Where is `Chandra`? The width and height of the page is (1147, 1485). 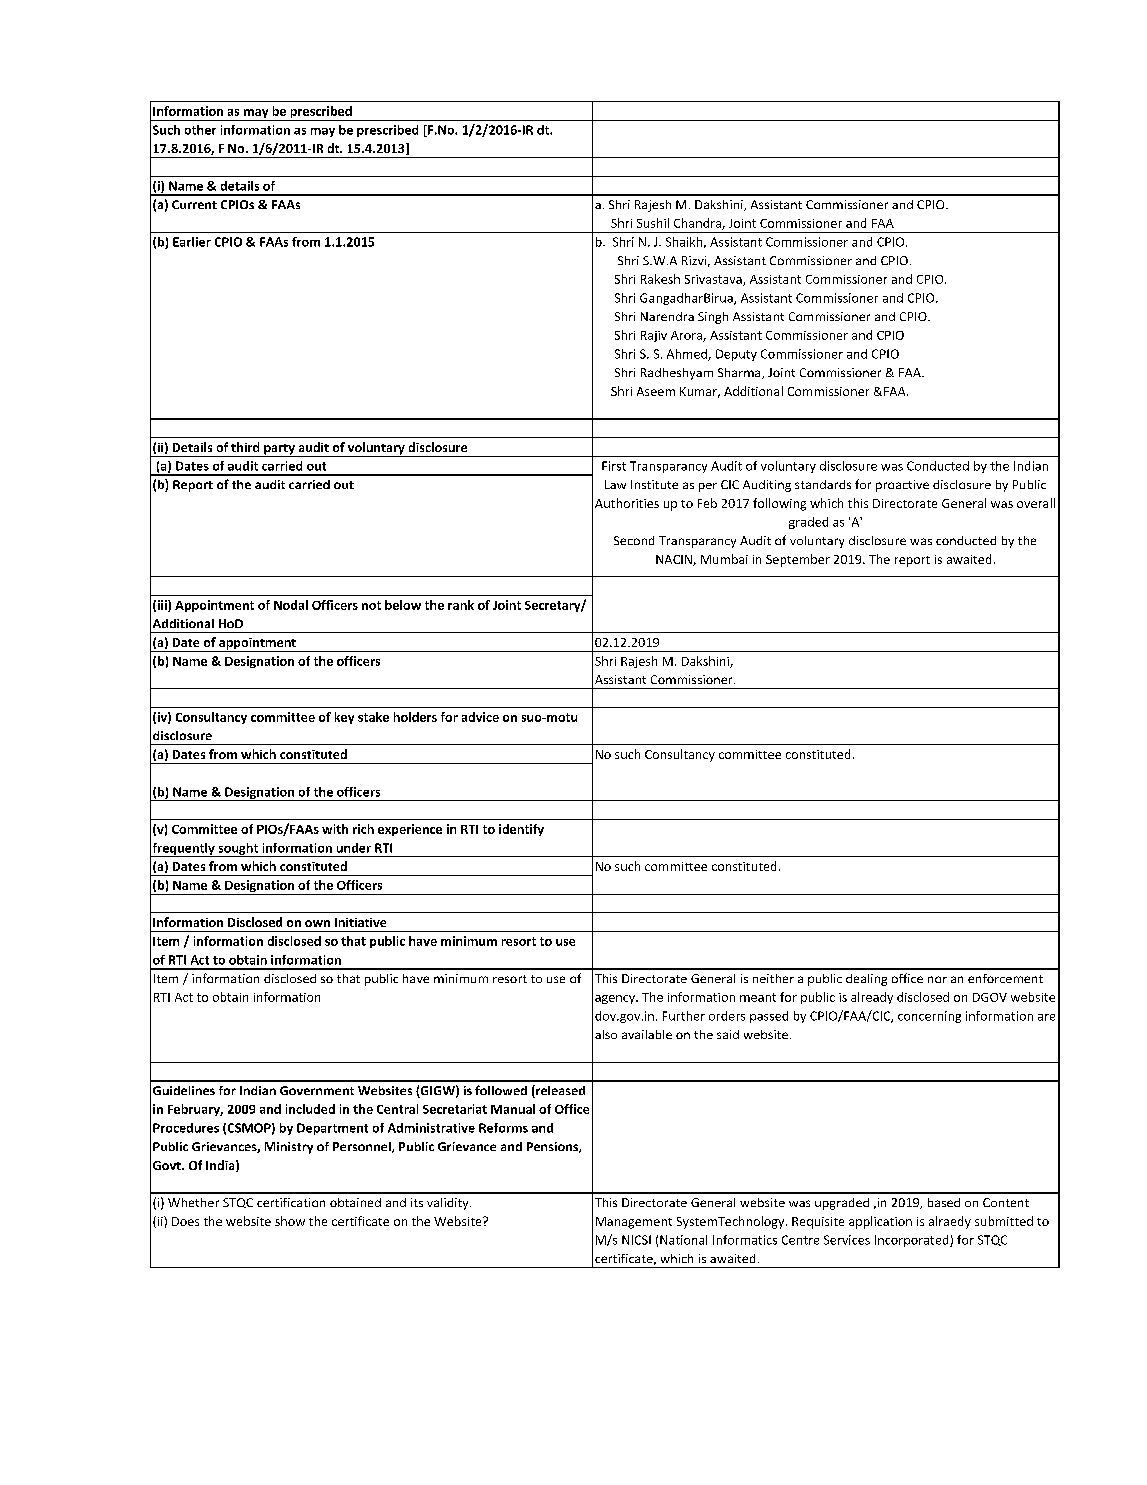 Chandra is located at coordinates (698, 224).
